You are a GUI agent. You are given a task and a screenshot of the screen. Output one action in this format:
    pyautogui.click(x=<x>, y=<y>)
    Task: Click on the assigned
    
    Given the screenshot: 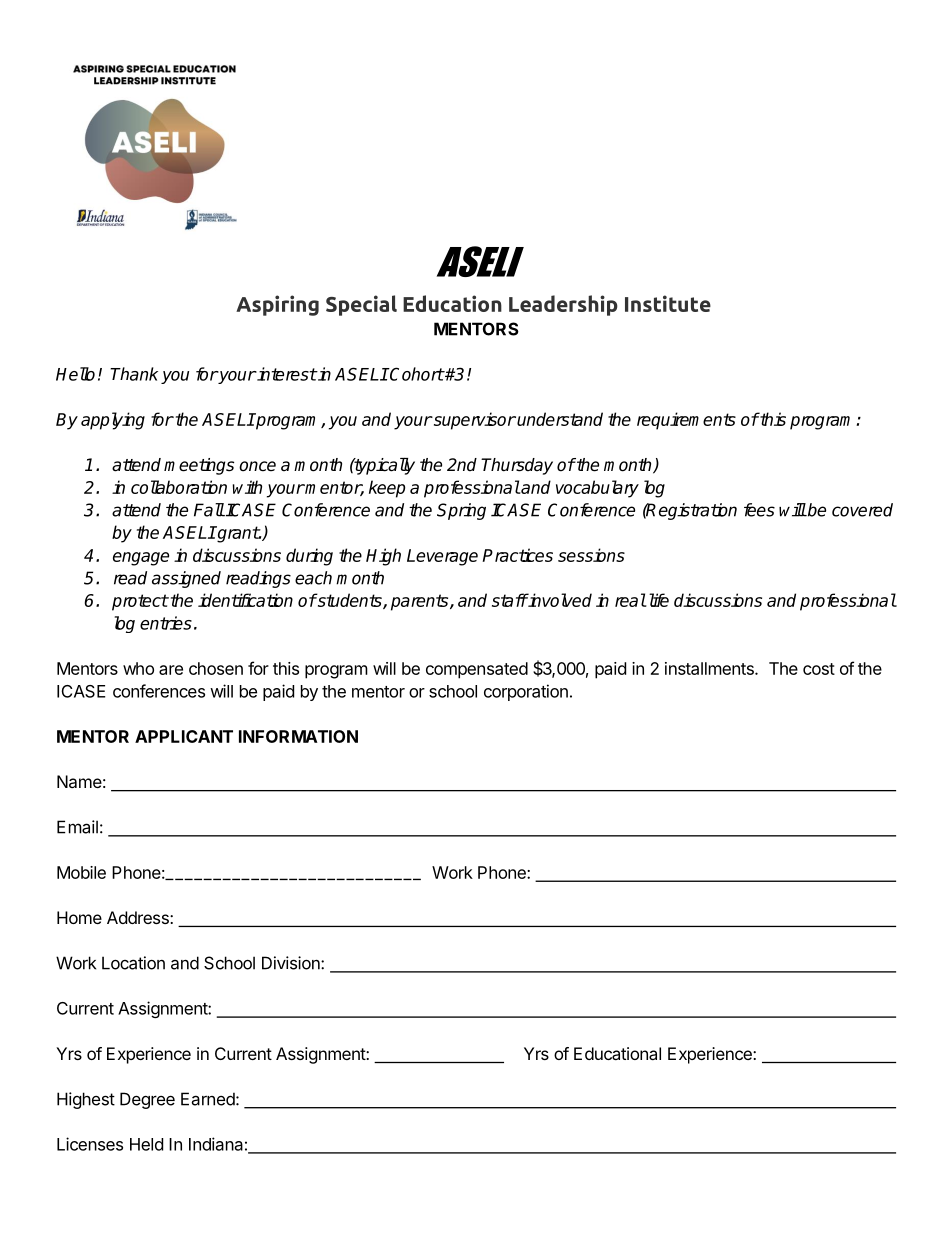 What is the action you would take?
    pyautogui.click(x=186, y=579)
